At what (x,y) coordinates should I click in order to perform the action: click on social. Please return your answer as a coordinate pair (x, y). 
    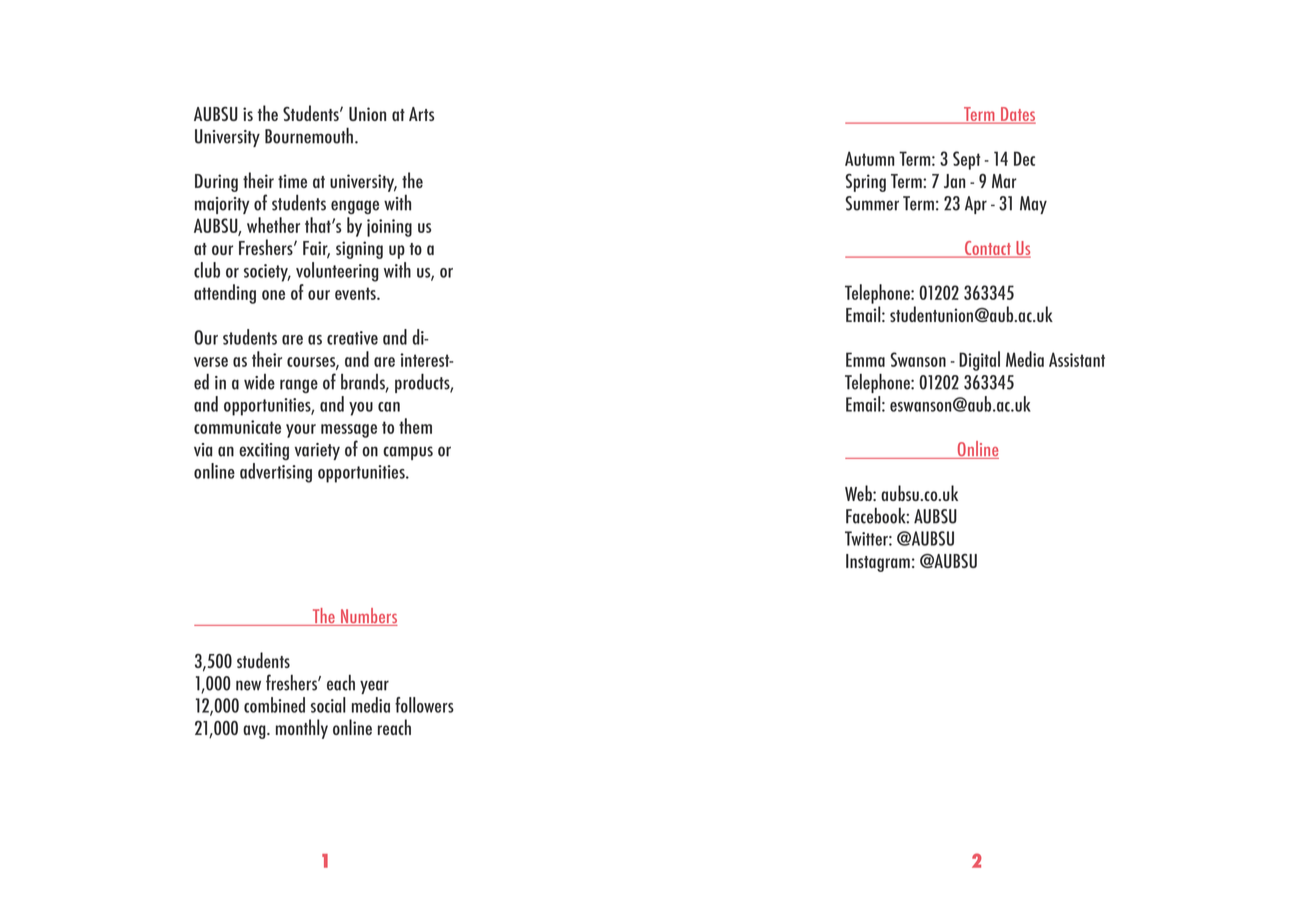
    Looking at the image, I should click on (328, 705).
